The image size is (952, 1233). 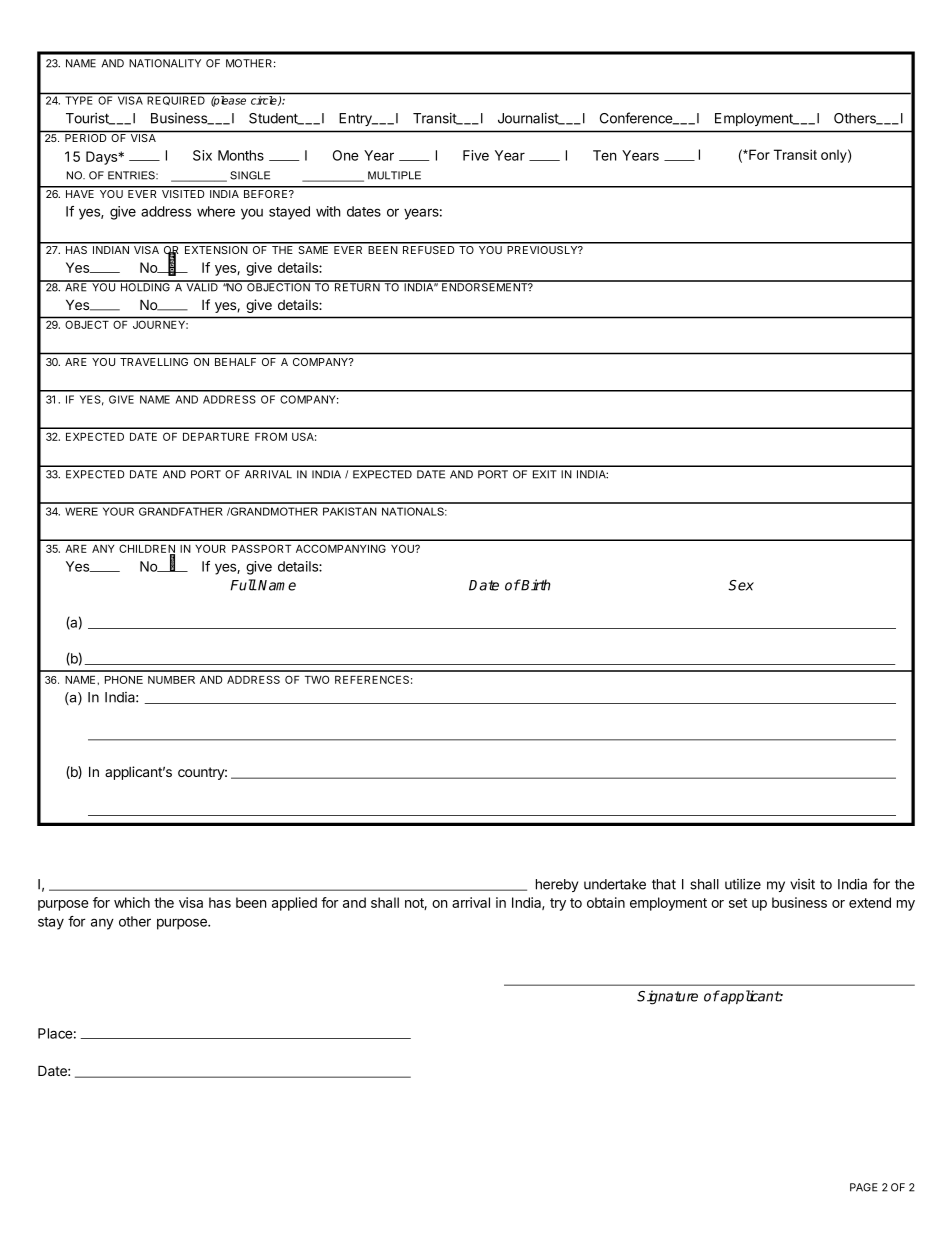 I want to click on PAGE, so click(x=864, y=1187).
